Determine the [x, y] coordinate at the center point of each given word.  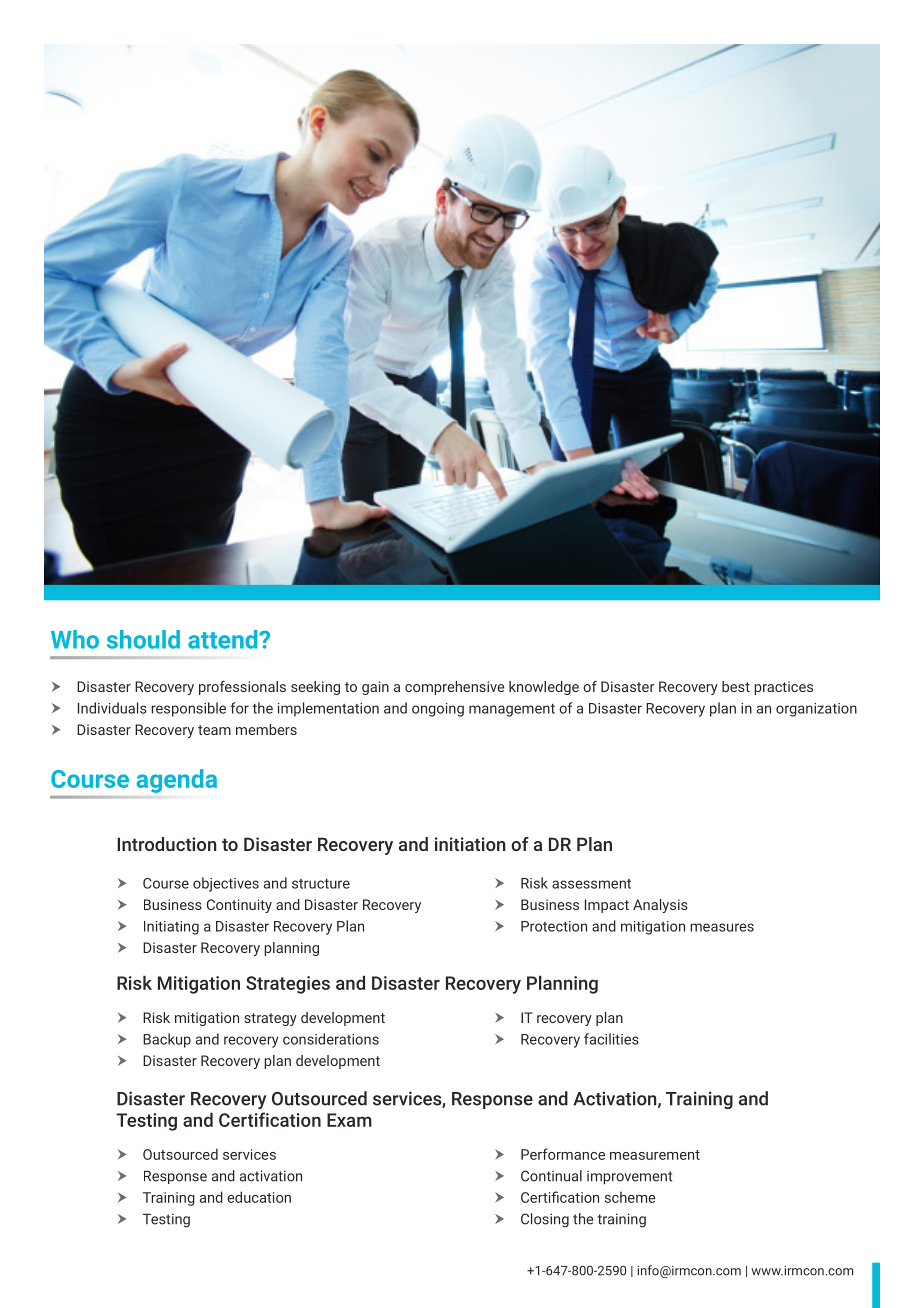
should [143, 639]
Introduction [167, 844]
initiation [470, 844]
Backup [167, 1040]
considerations [331, 1039]
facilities [611, 1039]
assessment [591, 884]
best [736, 686]
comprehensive [454, 688]
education [259, 1197]
